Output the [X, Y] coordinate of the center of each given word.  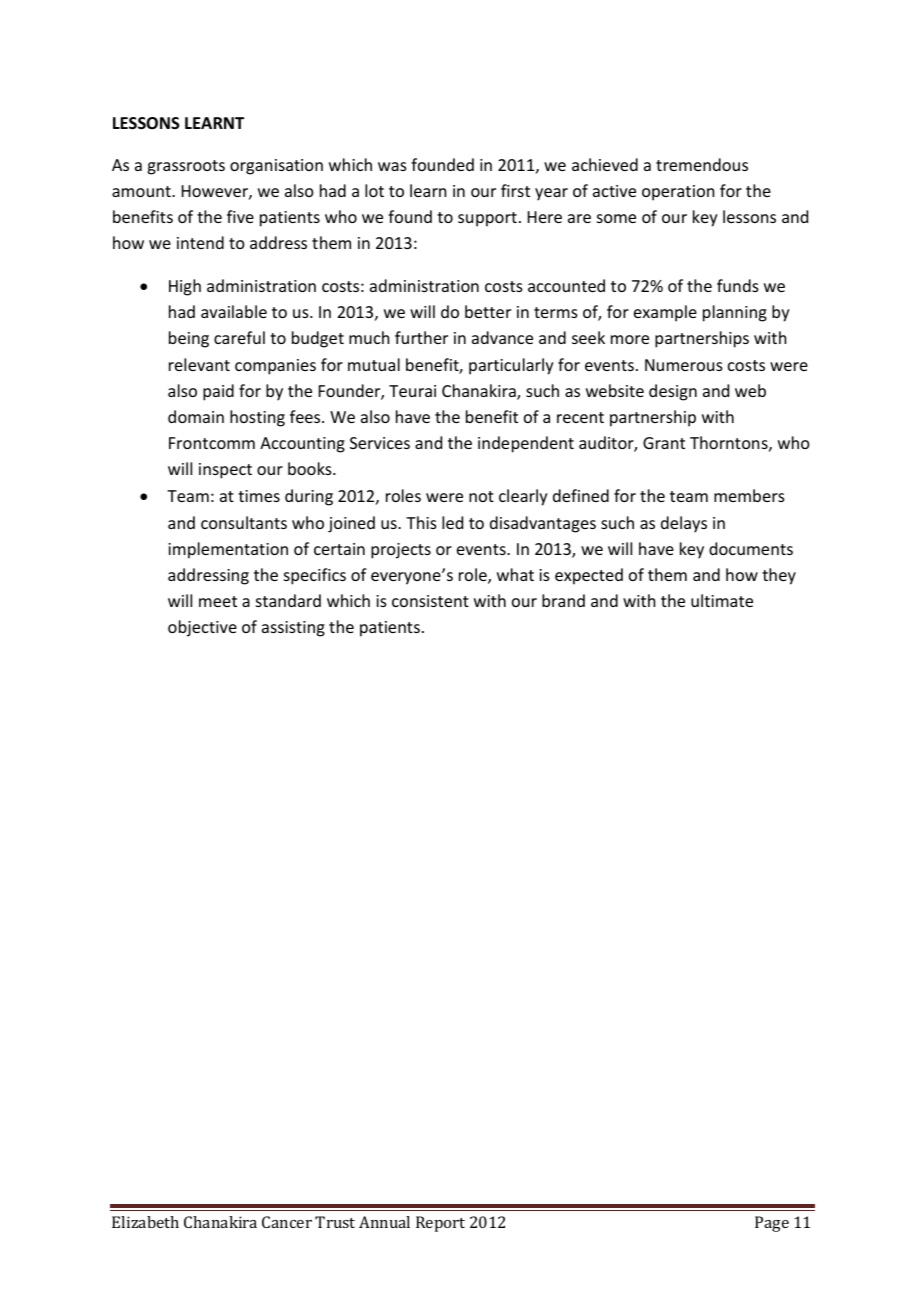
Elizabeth [145, 1222]
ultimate [722, 600]
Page [772, 1224]
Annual [384, 1222]
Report [440, 1224]
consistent [430, 601]
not [481, 496]
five [240, 216]
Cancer [287, 1222]
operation [678, 193]
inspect [225, 471]
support [487, 219]
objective [202, 628]
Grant [664, 443]
